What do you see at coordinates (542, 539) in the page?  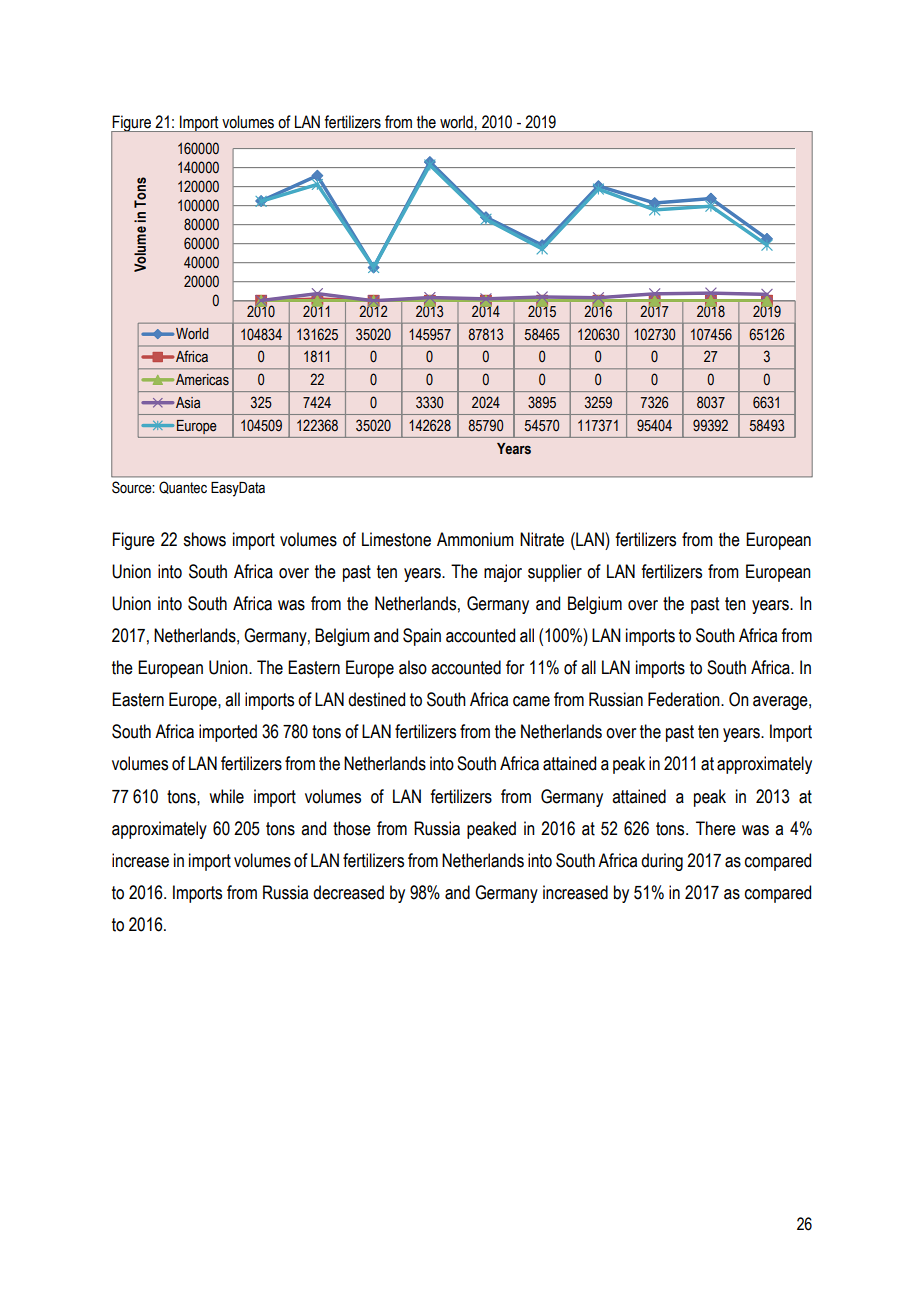 I see `Nitrate` at bounding box center [542, 539].
